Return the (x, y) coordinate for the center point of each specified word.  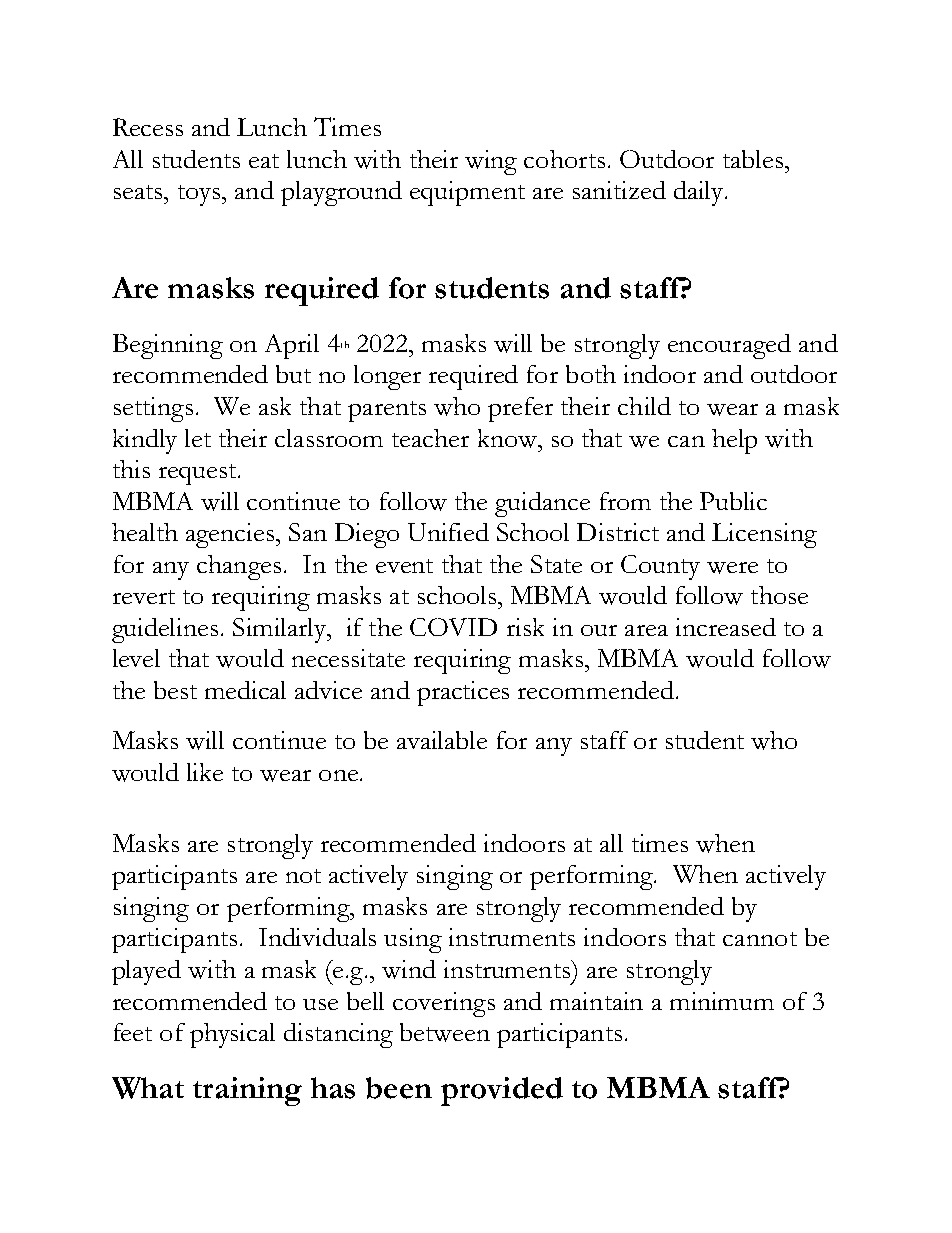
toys (199, 195)
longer (387, 377)
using (413, 940)
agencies (231, 535)
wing (491, 162)
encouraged (729, 346)
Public (733, 501)
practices (463, 693)
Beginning (168, 346)
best (175, 690)
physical (232, 1035)
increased (726, 627)
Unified (448, 532)
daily (700, 193)
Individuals (317, 937)
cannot (760, 939)
